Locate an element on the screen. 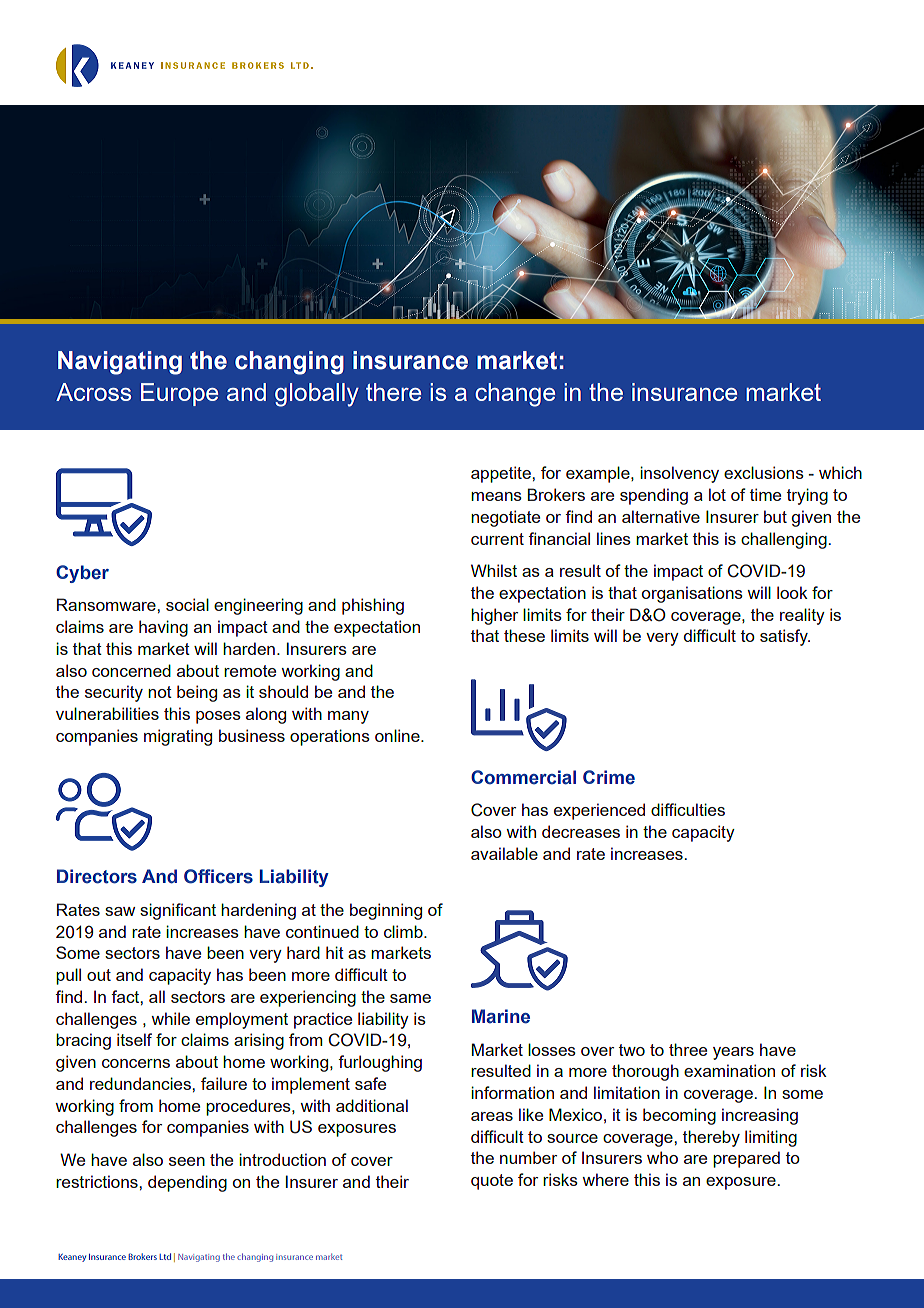 Image resolution: width=924 pixels, height=1308 pixels. Ltd is located at coordinates (165, 1256).
